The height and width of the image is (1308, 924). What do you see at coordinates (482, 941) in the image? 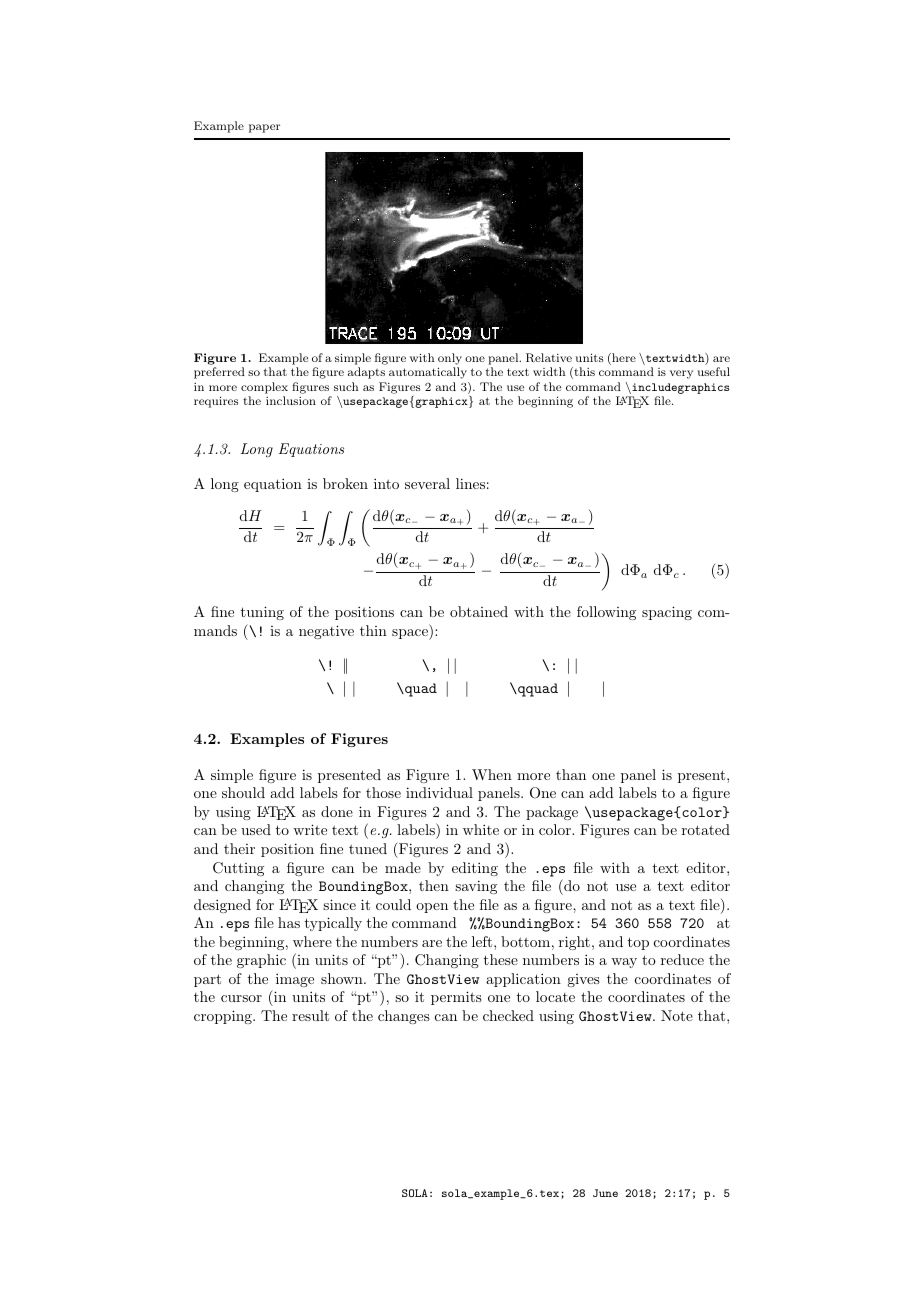
I see `left` at bounding box center [482, 941].
